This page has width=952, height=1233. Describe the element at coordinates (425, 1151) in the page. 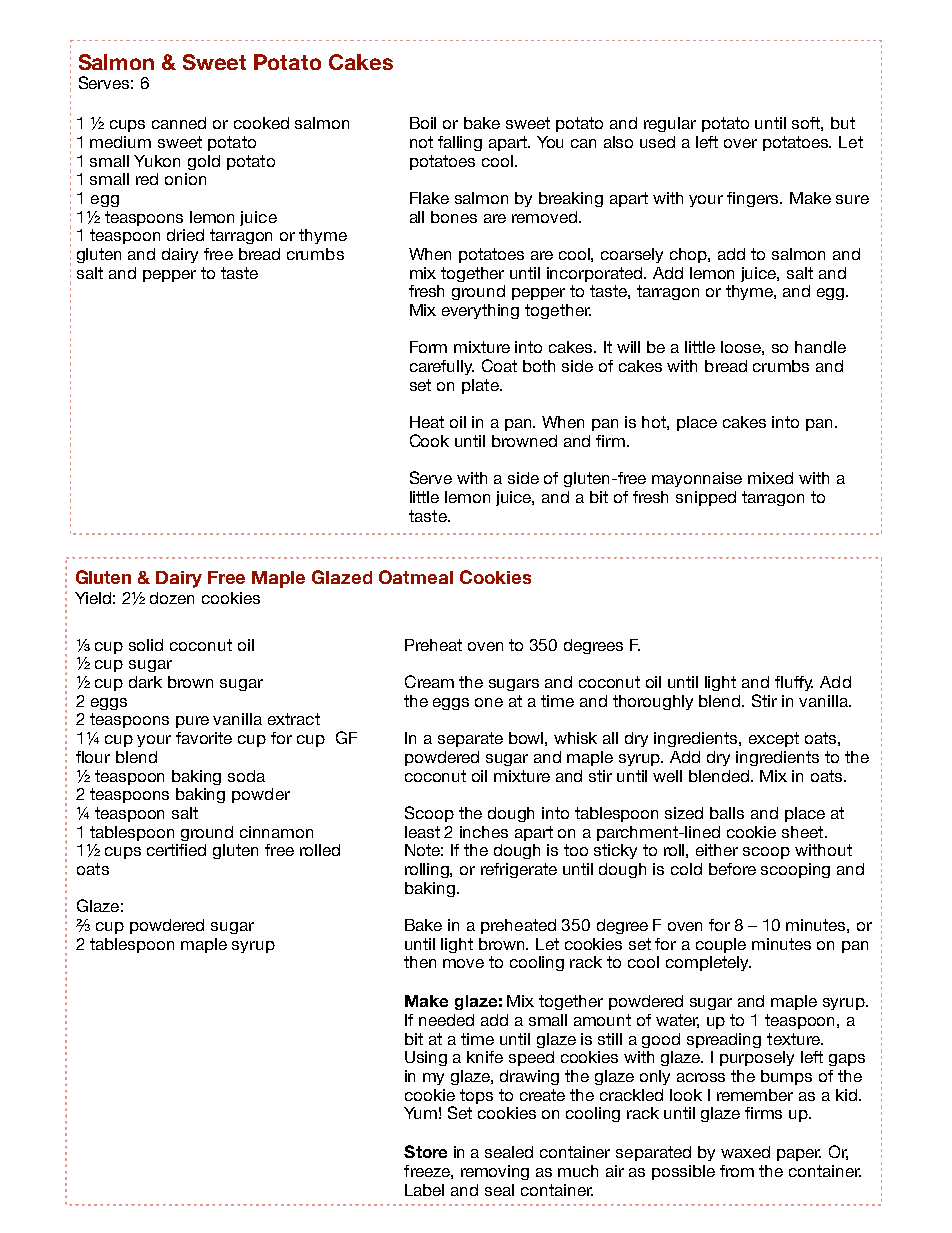

I see `Store` at that location.
